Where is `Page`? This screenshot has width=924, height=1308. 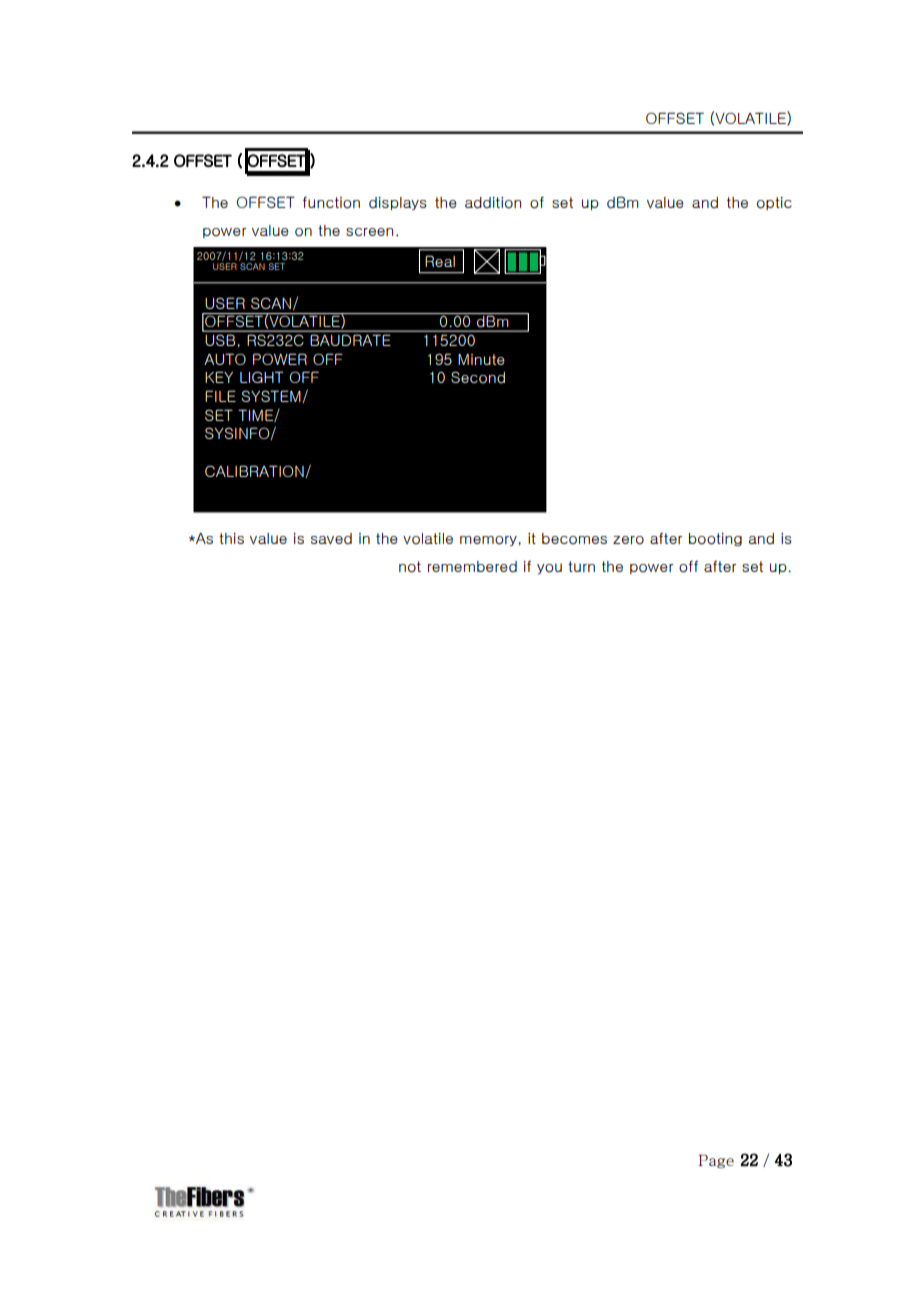 Page is located at coordinates (716, 1161).
